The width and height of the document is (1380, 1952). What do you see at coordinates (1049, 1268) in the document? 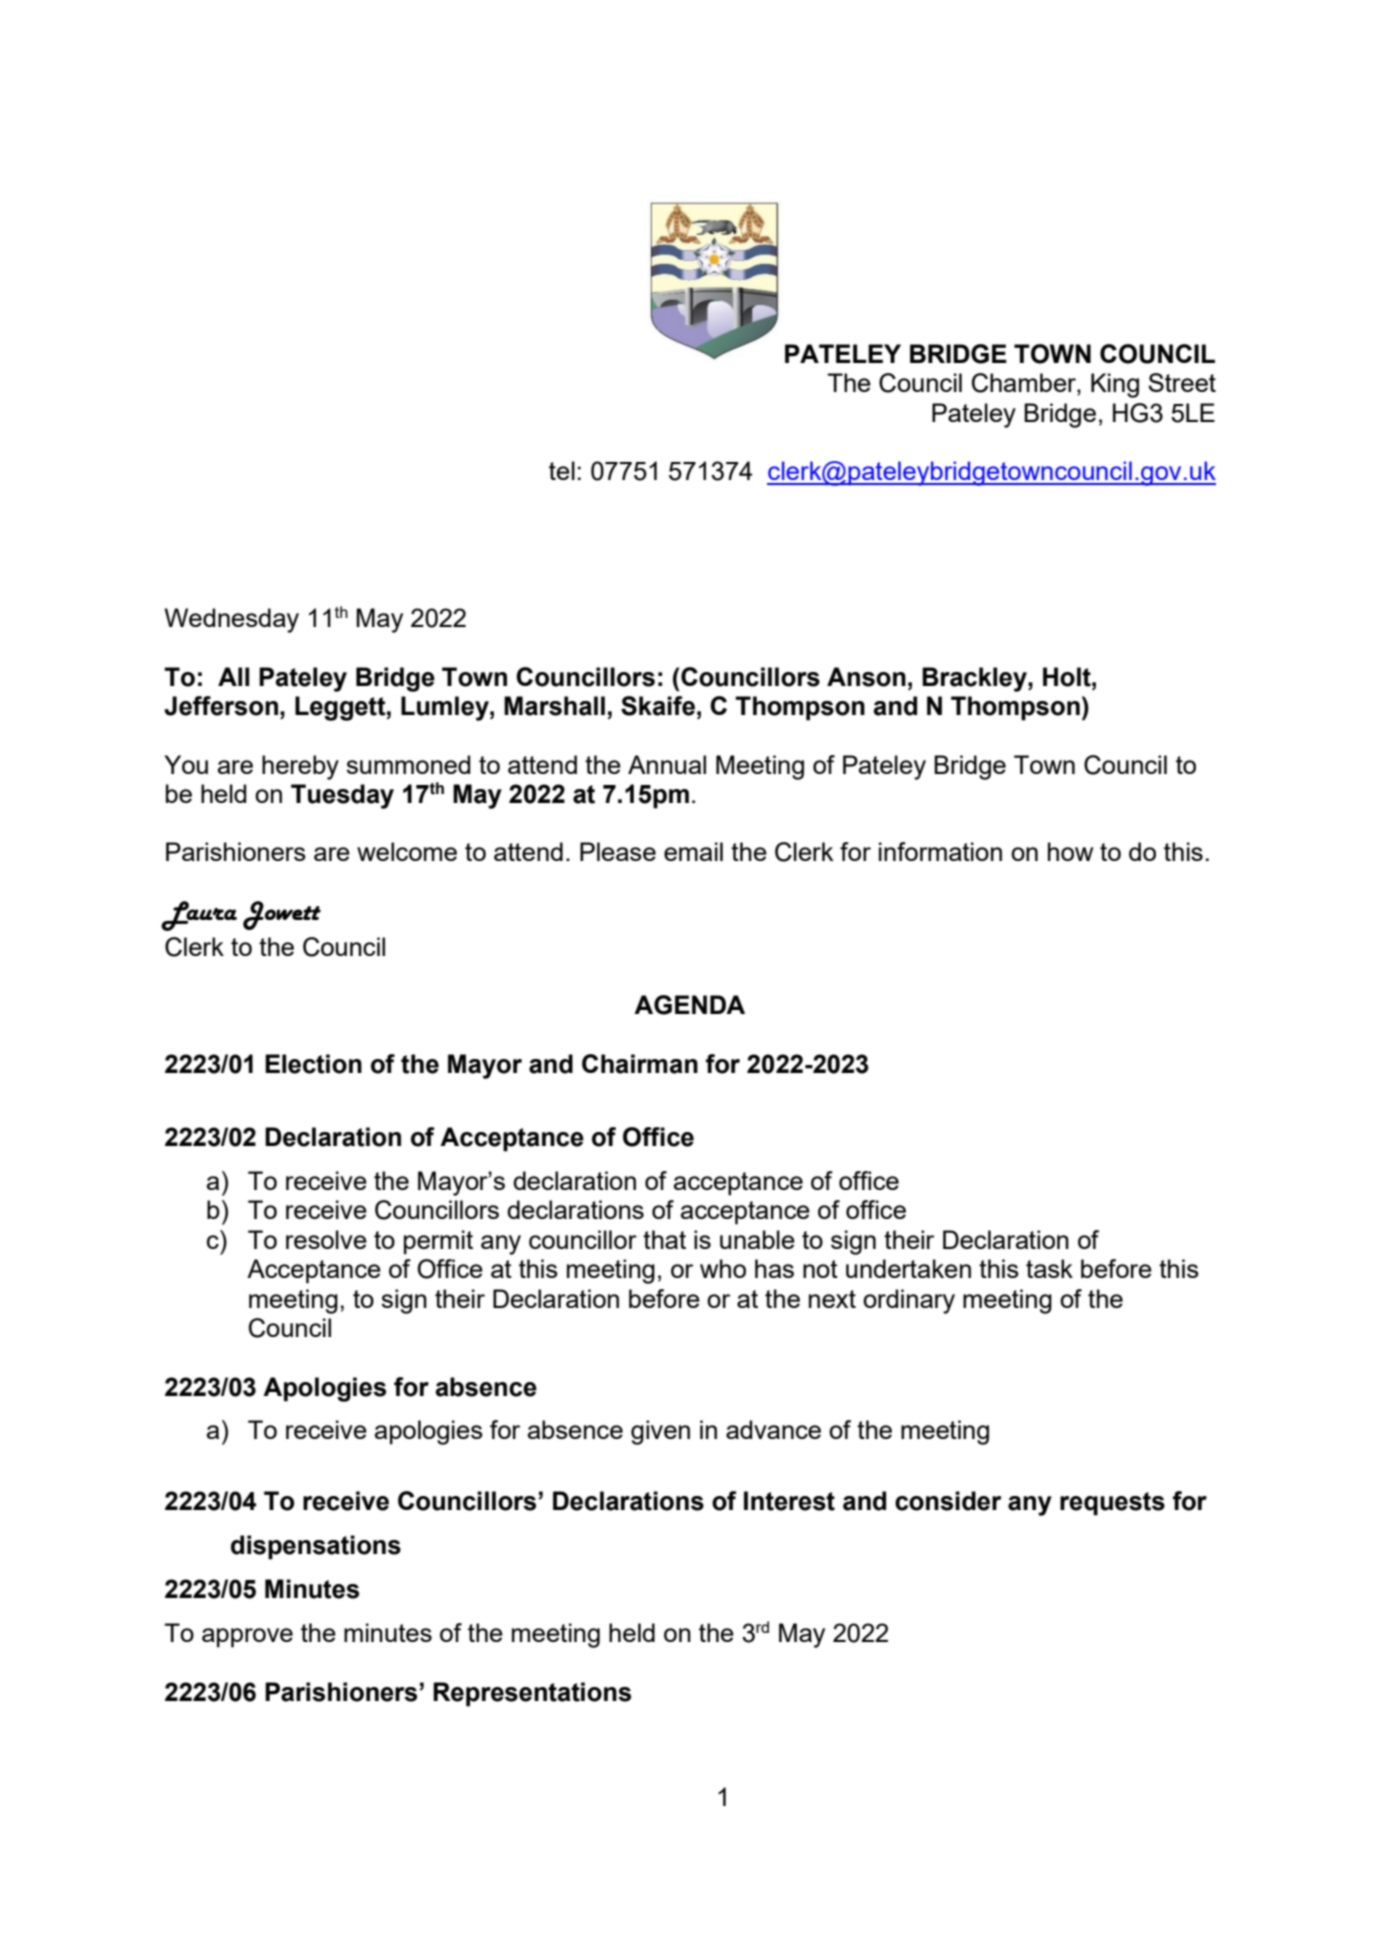
I see `task` at bounding box center [1049, 1268].
